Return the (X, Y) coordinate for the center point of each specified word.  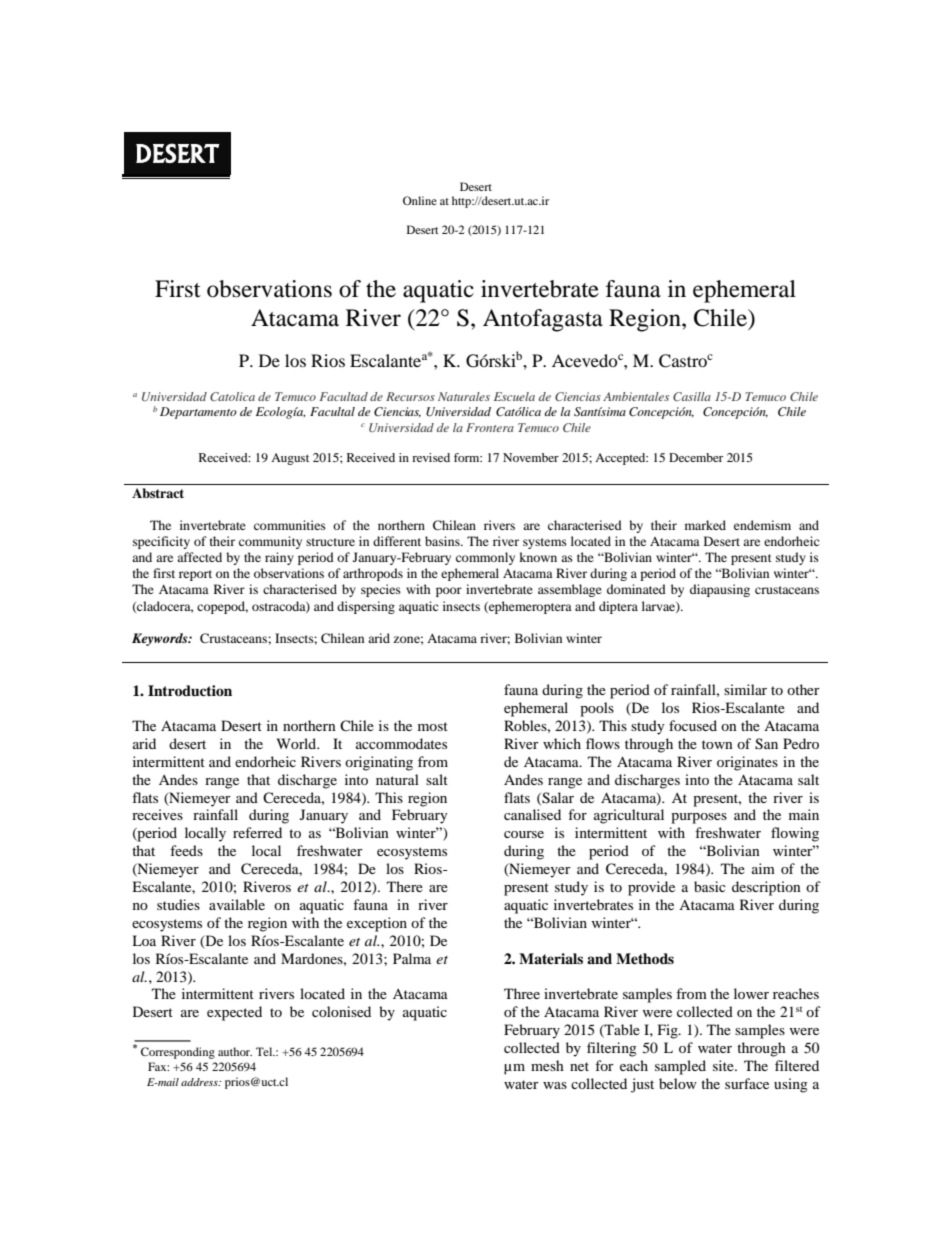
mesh (547, 1065)
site (724, 1065)
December (696, 457)
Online (420, 200)
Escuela (514, 396)
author (235, 1051)
